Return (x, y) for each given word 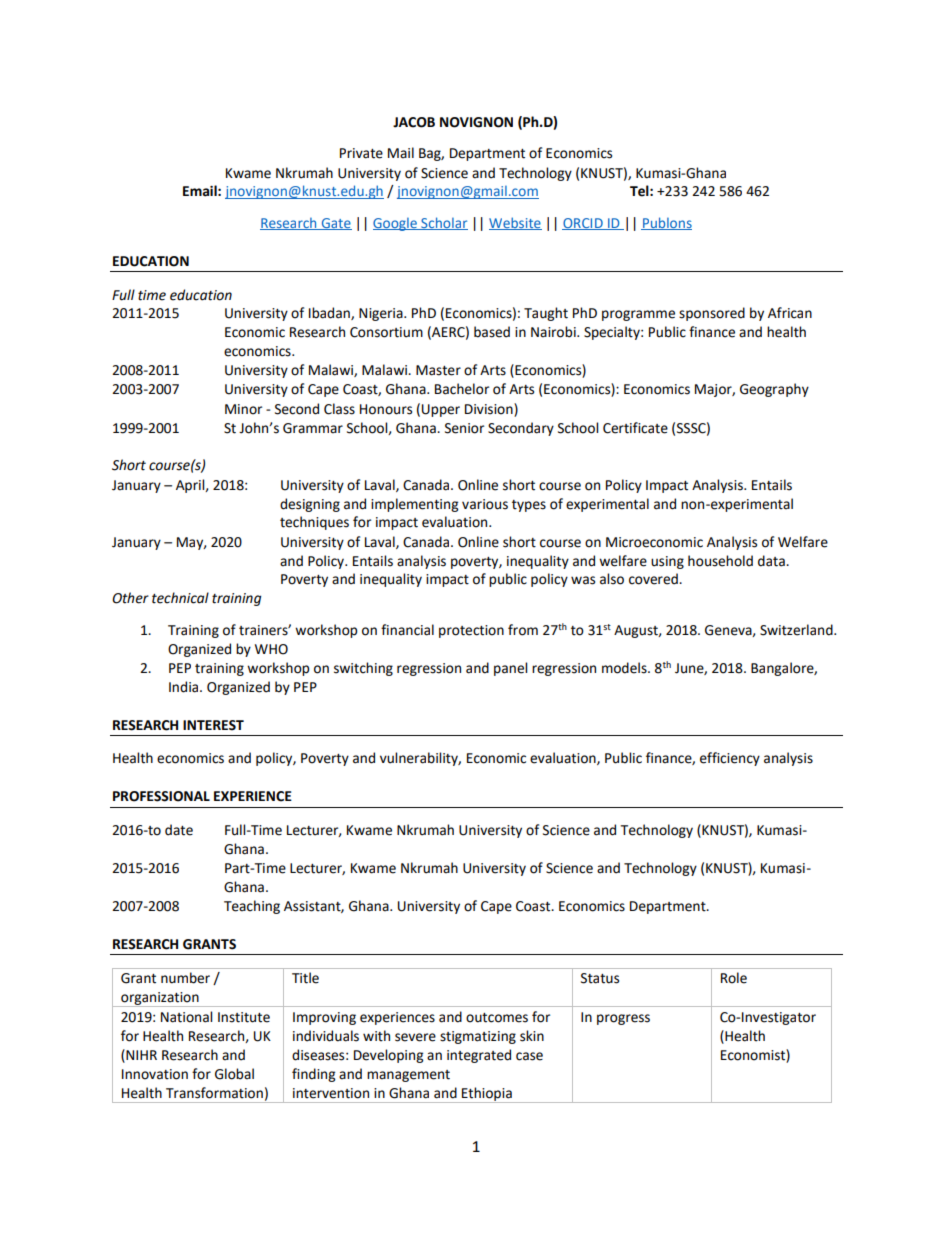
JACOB (414, 122)
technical (180, 598)
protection (471, 631)
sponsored (712, 314)
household (720, 561)
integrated (479, 1056)
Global (234, 1074)
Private (361, 153)
